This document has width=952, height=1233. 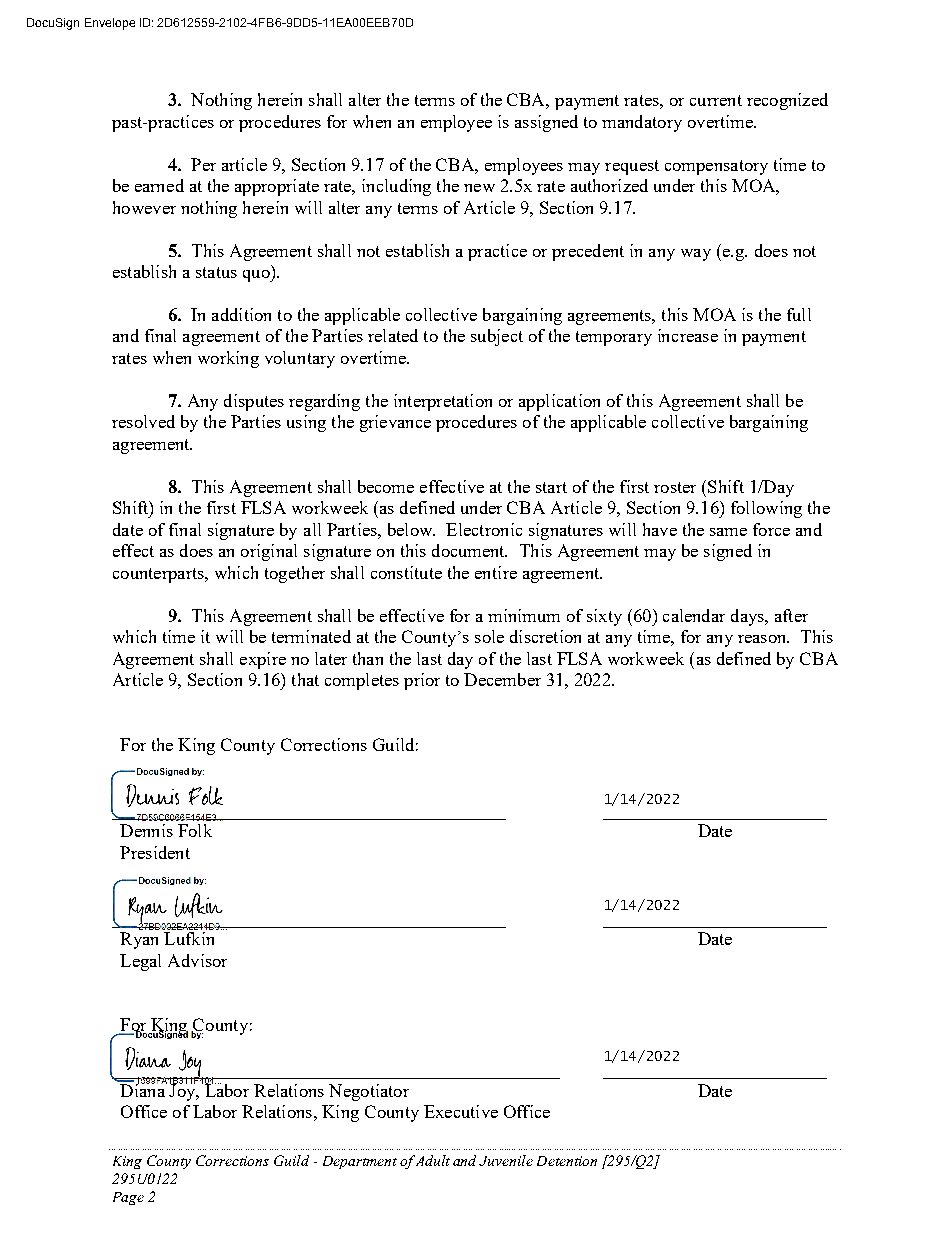 What do you see at coordinates (263, 660) in the document?
I see `expire` at bounding box center [263, 660].
